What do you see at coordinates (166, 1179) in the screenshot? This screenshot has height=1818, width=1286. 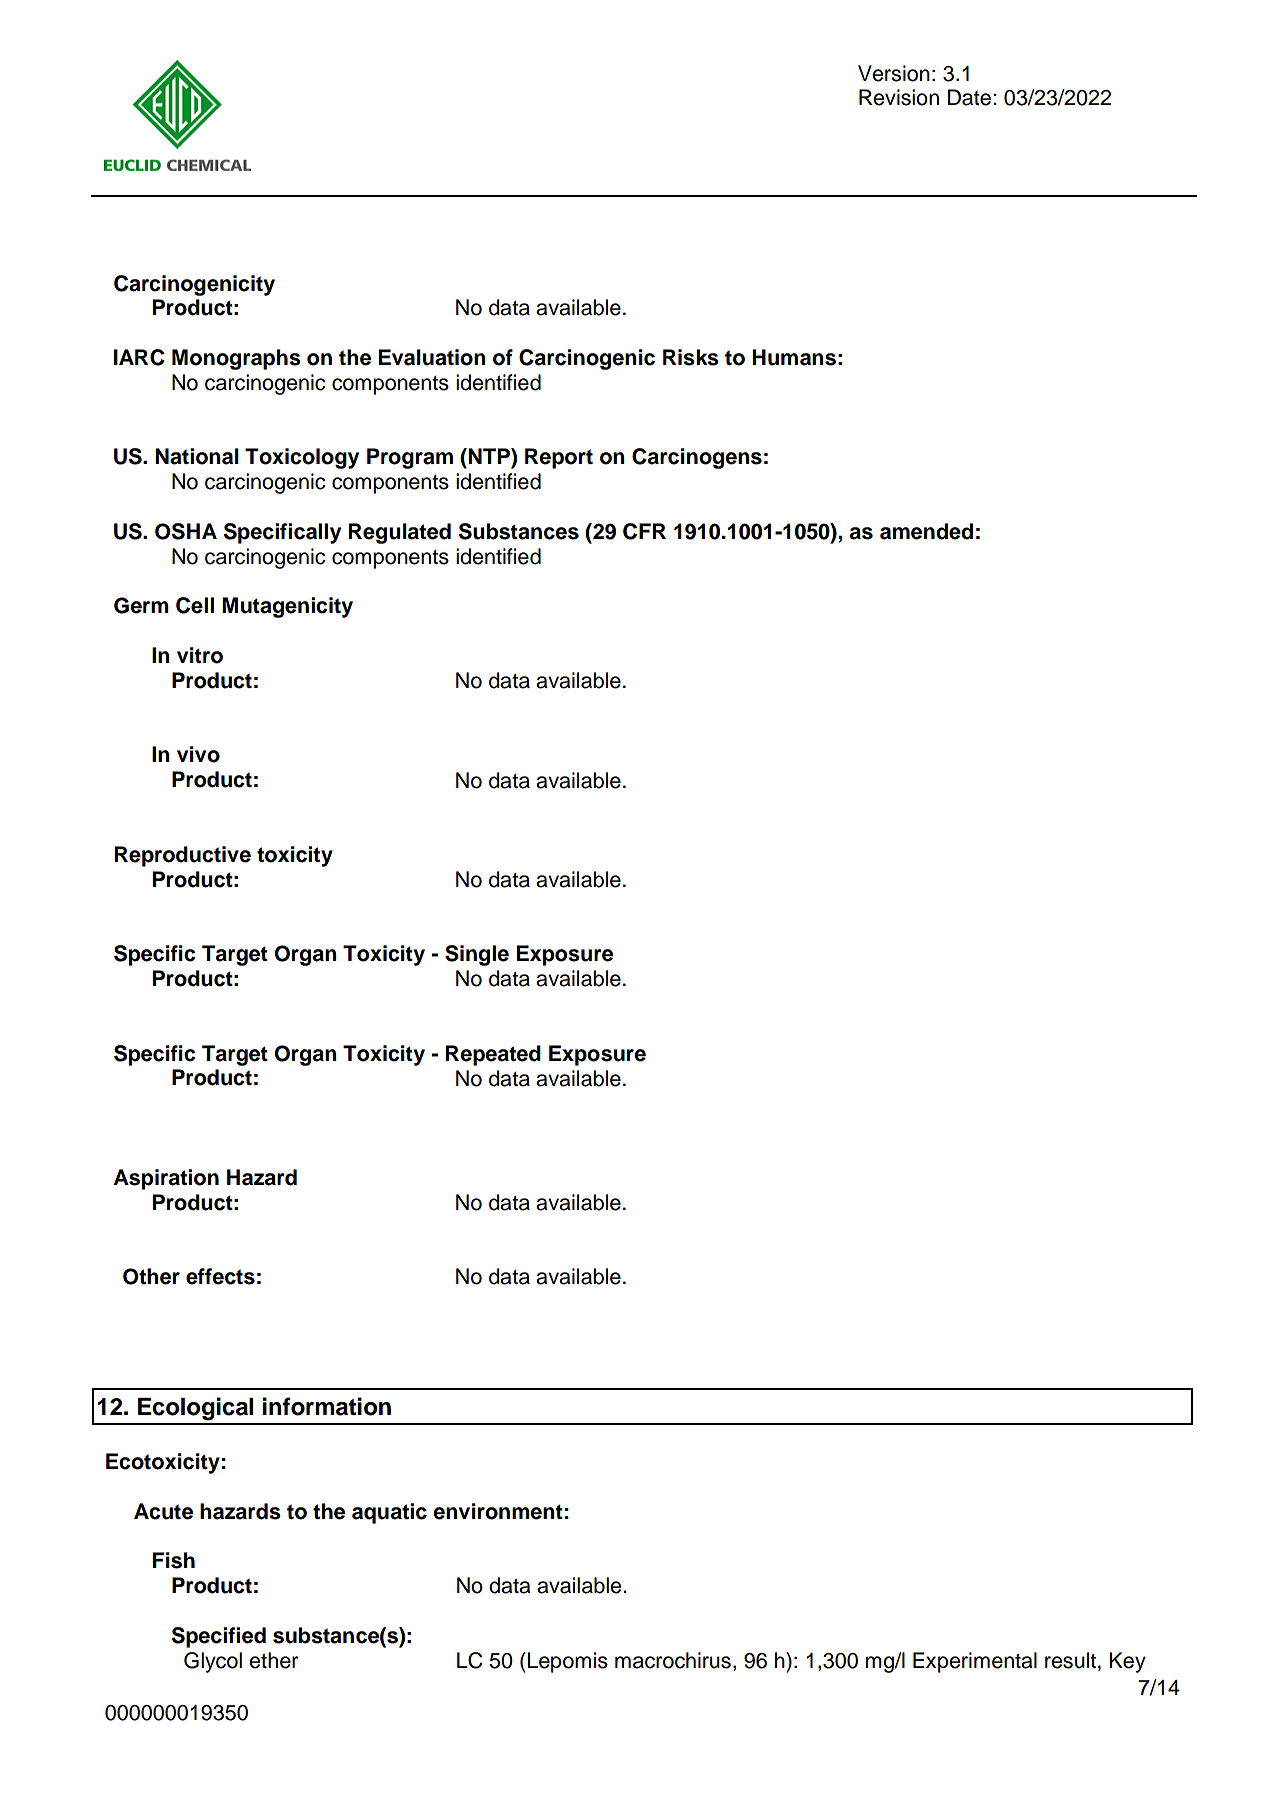 I see `Aspiration` at bounding box center [166, 1179].
